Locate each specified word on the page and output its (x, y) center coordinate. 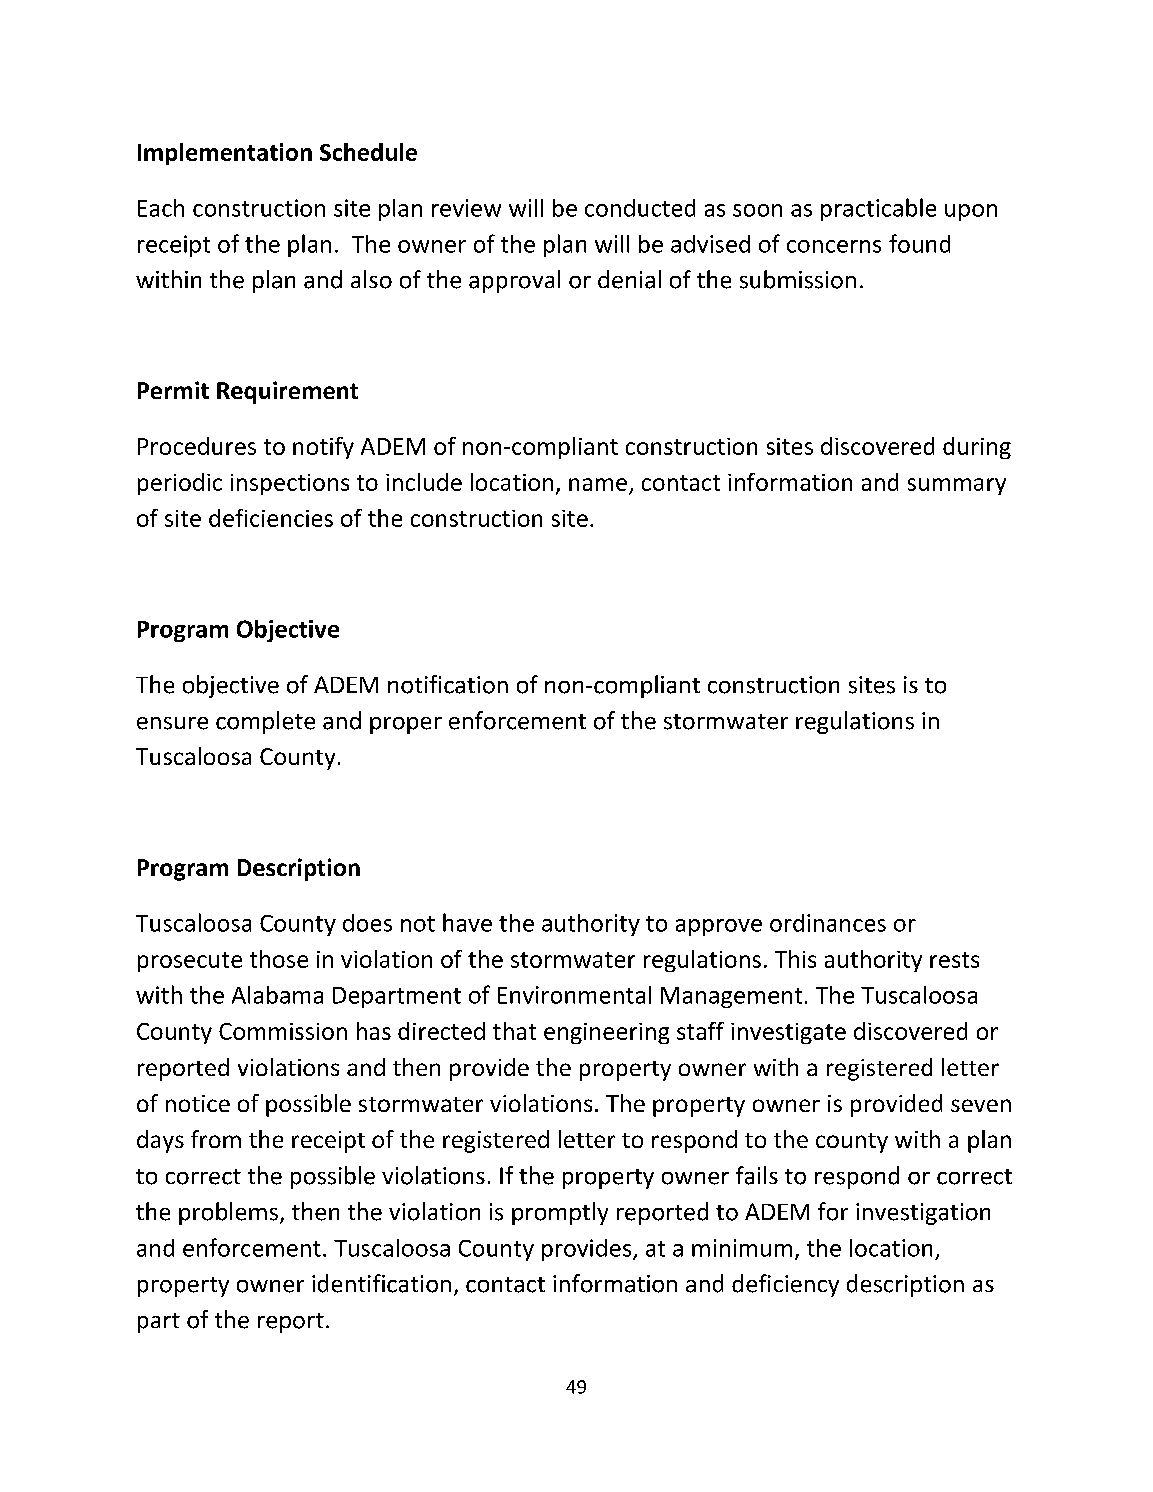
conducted (640, 208)
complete (265, 722)
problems (228, 1213)
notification (448, 684)
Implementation (225, 154)
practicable (878, 209)
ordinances (828, 923)
